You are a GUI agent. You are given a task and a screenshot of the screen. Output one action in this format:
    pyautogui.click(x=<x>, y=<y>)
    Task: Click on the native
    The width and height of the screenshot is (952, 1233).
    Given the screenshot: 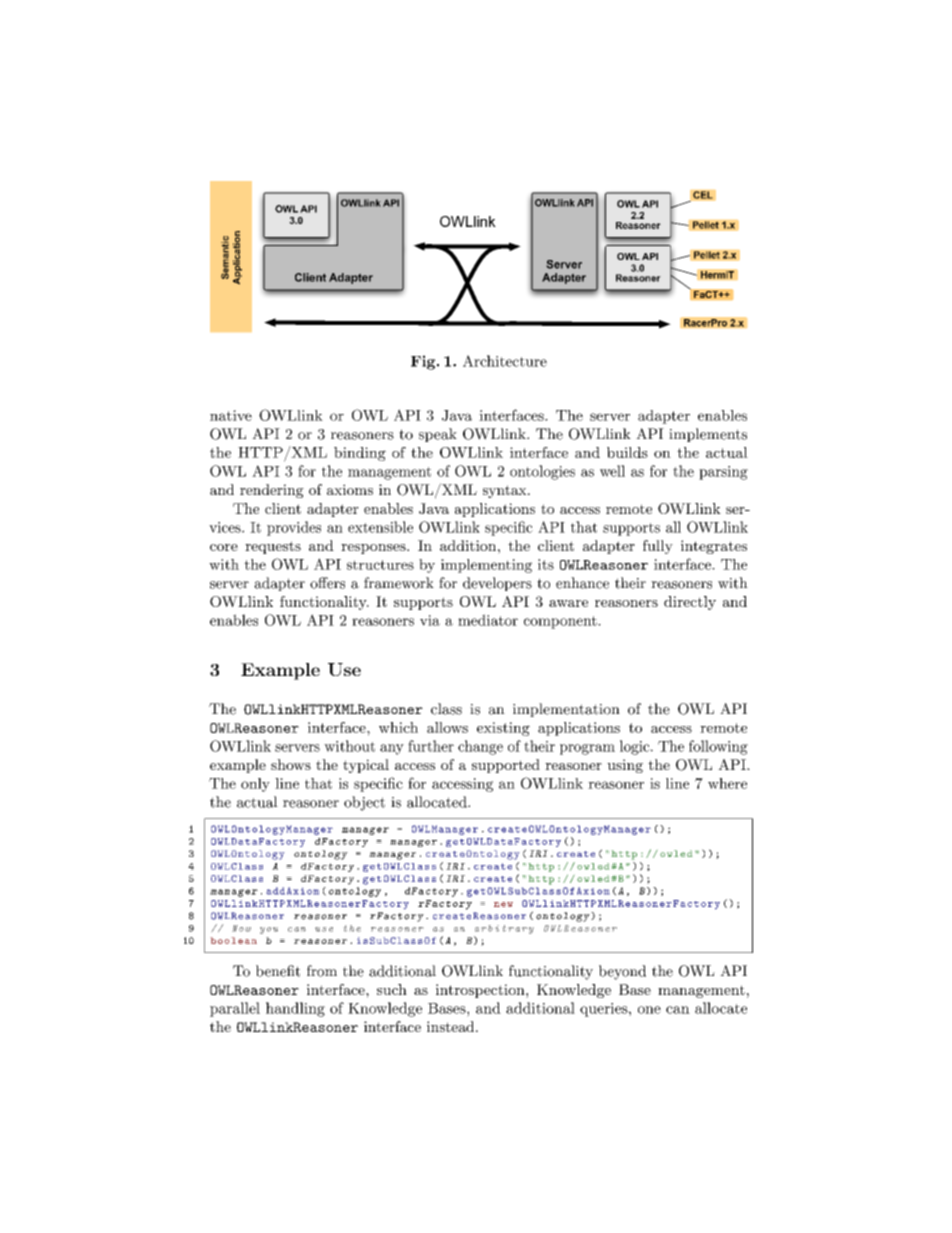 What is the action you would take?
    pyautogui.click(x=231, y=415)
